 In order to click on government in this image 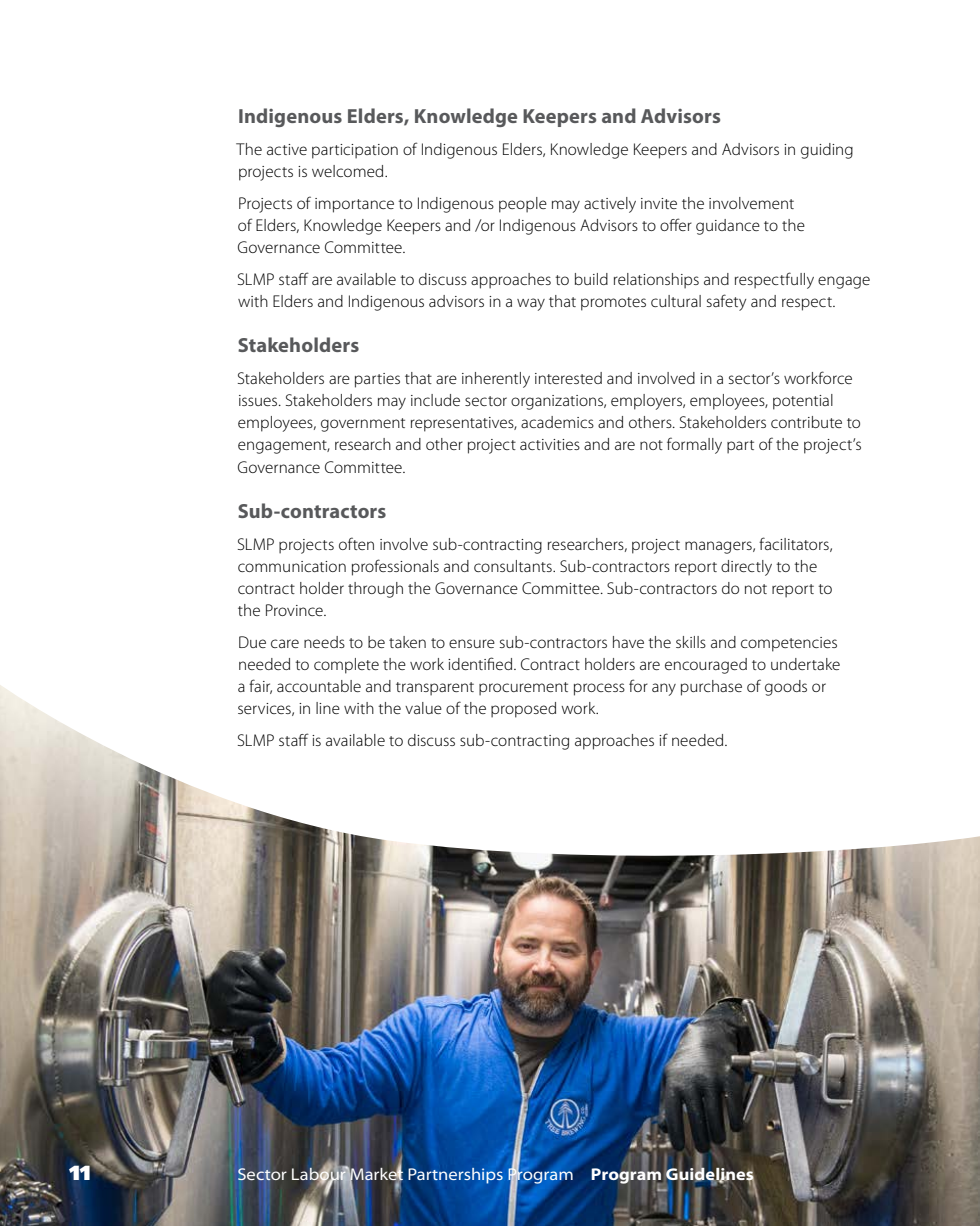, I will do `click(363, 425)`.
